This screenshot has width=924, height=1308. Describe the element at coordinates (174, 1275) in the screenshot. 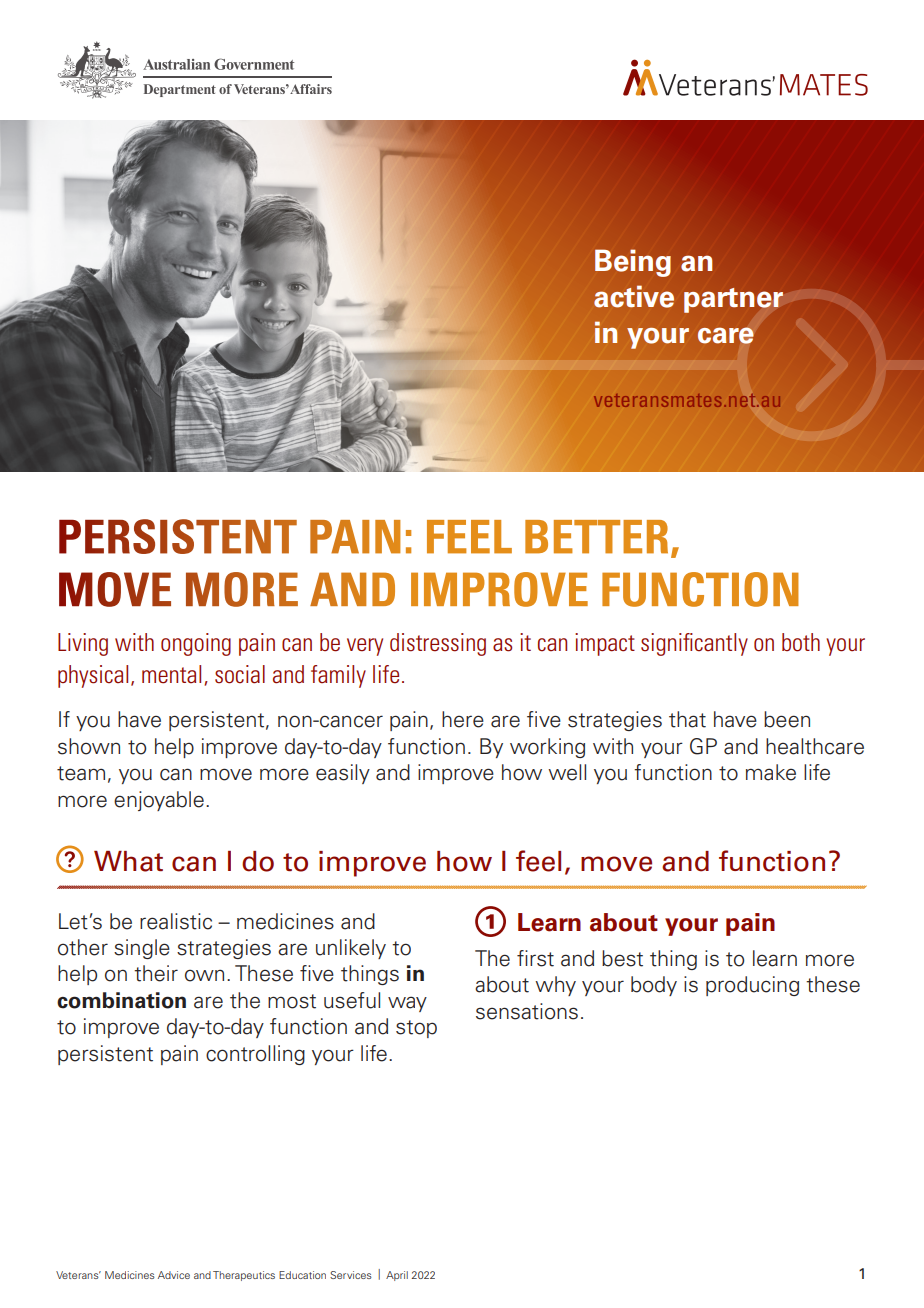

I see `Advice` at that location.
